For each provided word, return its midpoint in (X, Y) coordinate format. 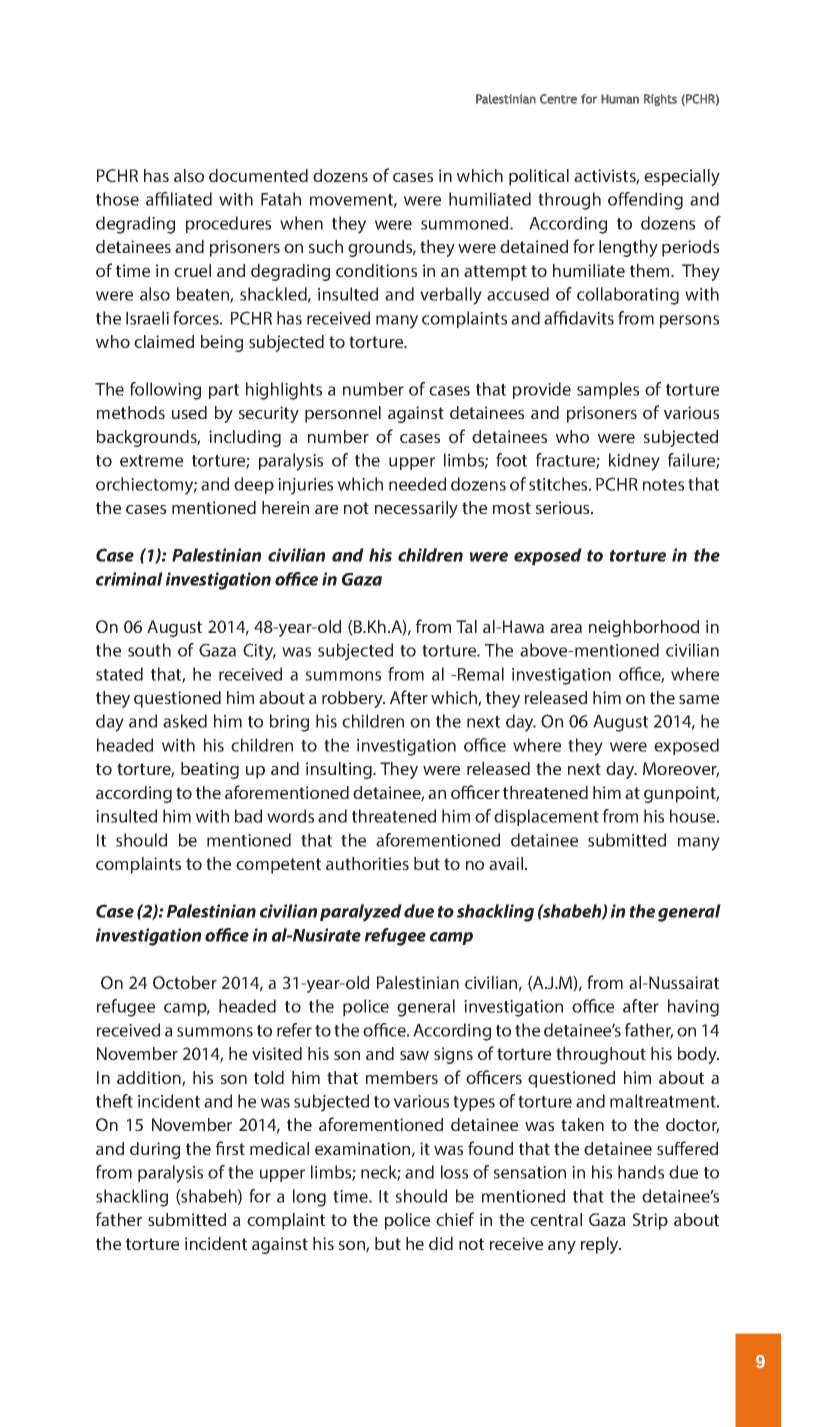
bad (248, 816)
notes (663, 485)
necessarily (416, 509)
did (441, 1243)
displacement (546, 817)
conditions (376, 270)
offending (645, 201)
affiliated (179, 199)
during (155, 1150)
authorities (367, 863)
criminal (129, 579)
